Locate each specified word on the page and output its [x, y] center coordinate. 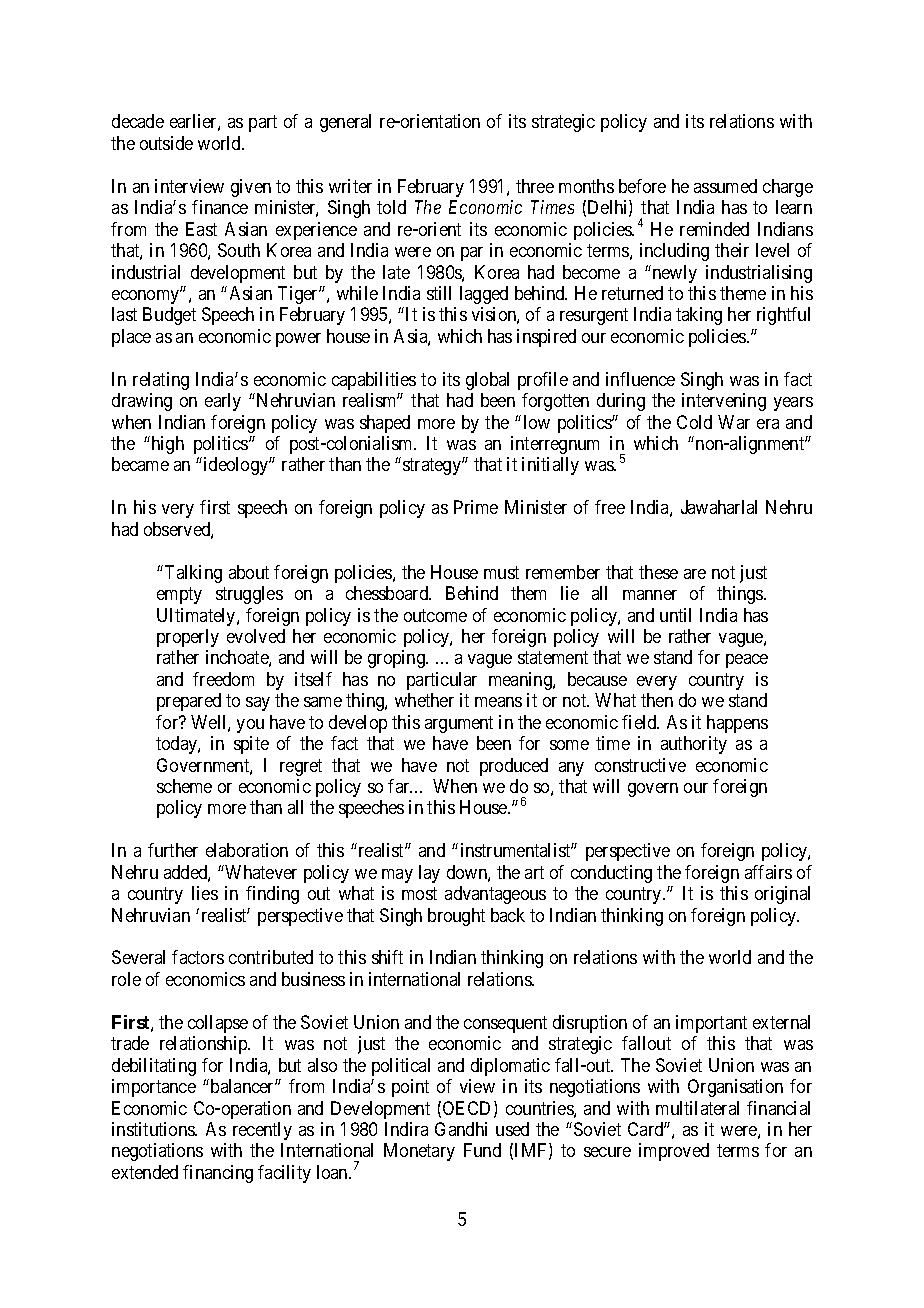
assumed [725, 186]
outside [166, 143]
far [400, 786]
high [166, 445]
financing [218, 1174]
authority [694, 745]
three [535, 186]
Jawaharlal [719, 507]
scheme [184, 786]
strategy [433, 467]
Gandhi [461, 1129]
